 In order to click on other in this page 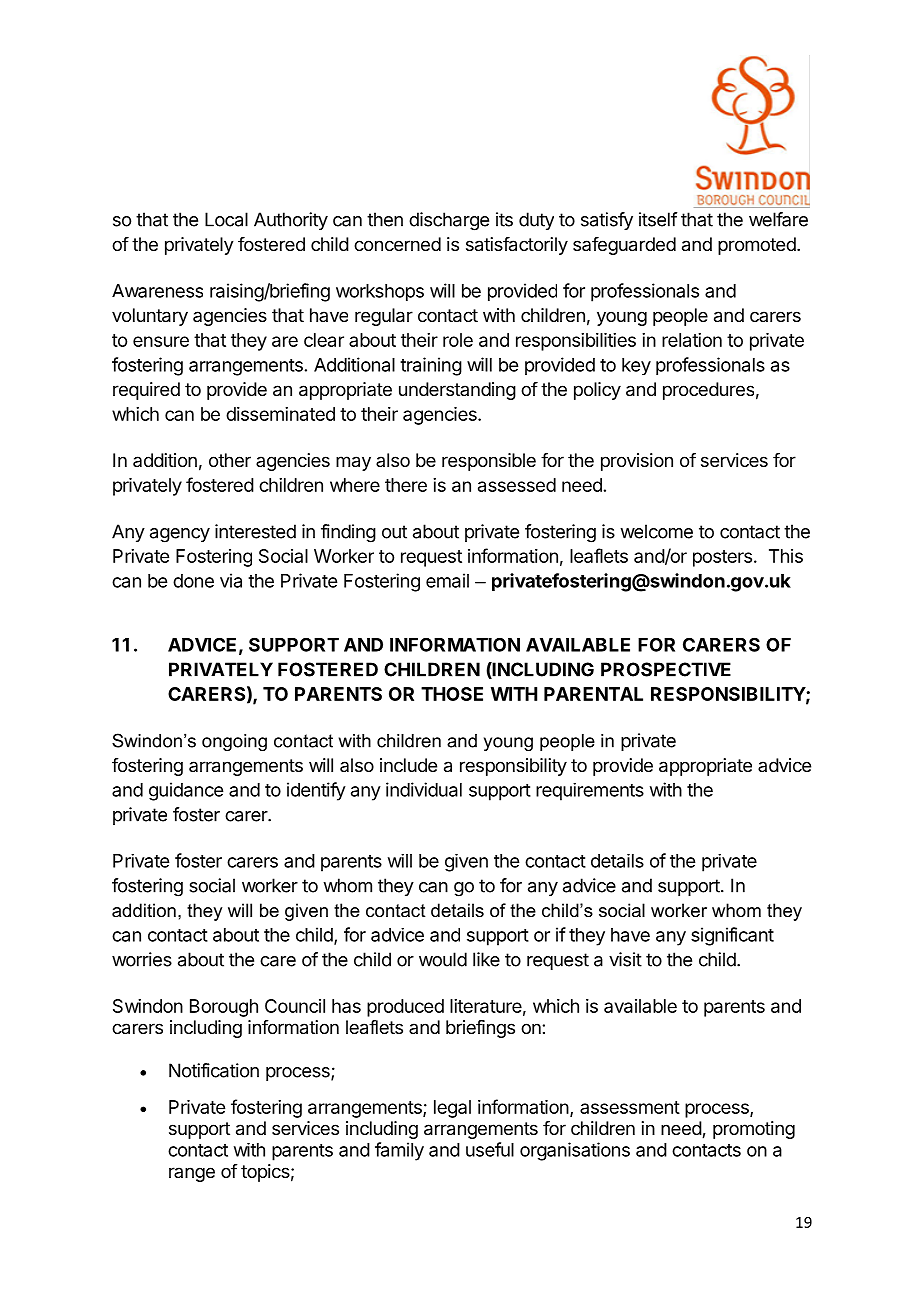, I will do `click(230, 460)`.
